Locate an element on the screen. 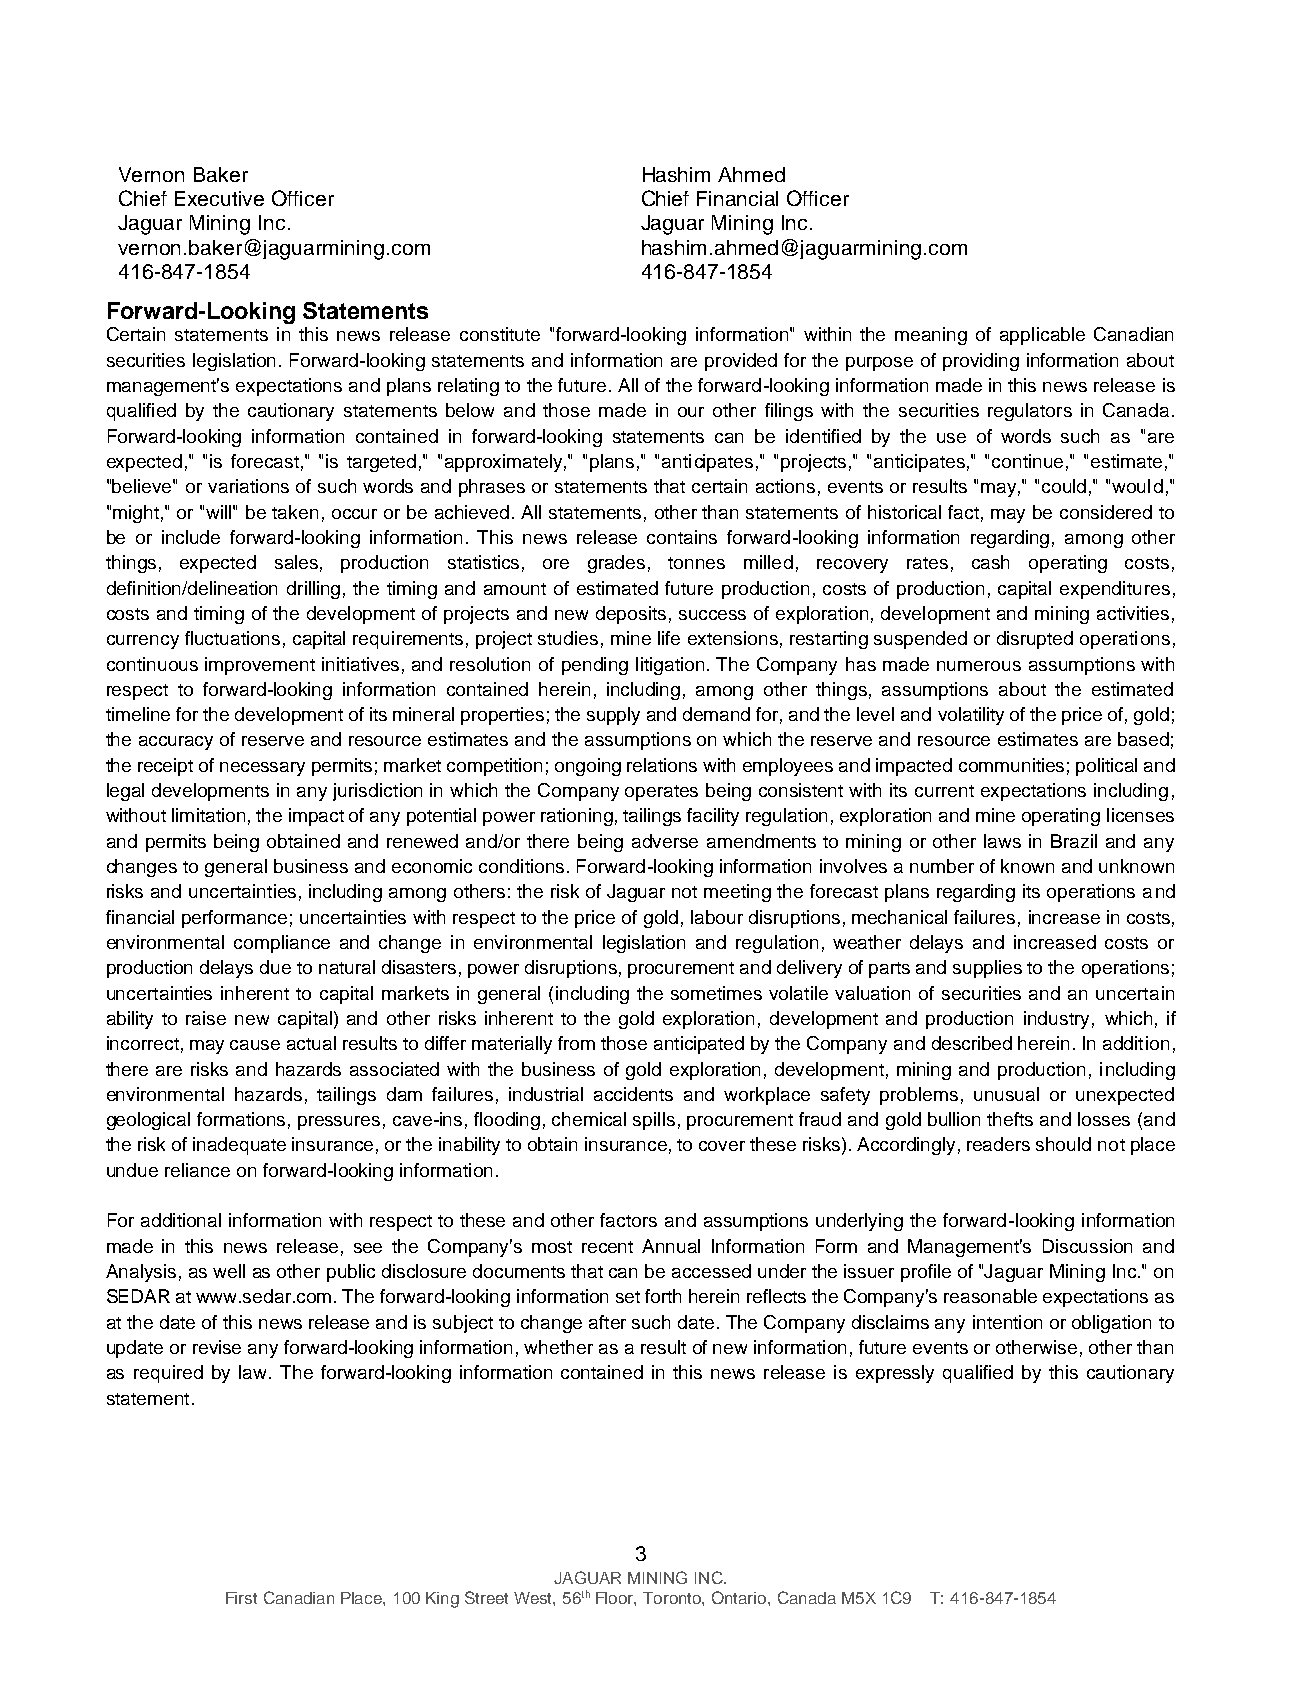 This screenshot has width=1301, height=1684. applicable is located at coordinates (1042, 336).
